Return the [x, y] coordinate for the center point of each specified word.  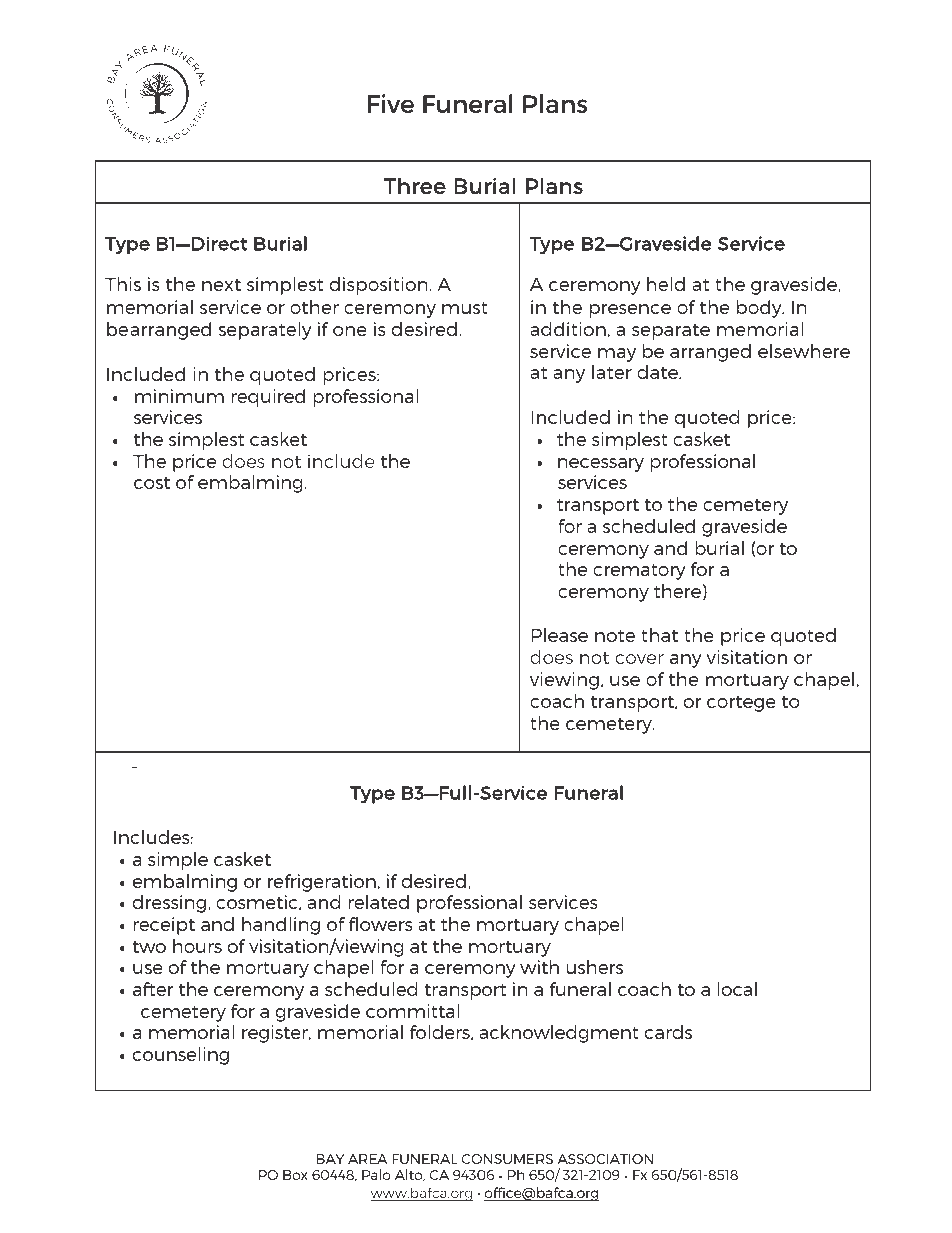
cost [152, 483]
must [465, 308]
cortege [741, 704]
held [666, 284]
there [677, 591]
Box [295, 1175]
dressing [171, 904]
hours [197, 946]
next [221, 285]
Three [415, 185]
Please [559, 635]
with [539, 967]
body [760, 309]
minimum [179, 396]
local [737, 989]
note [615, 636]
